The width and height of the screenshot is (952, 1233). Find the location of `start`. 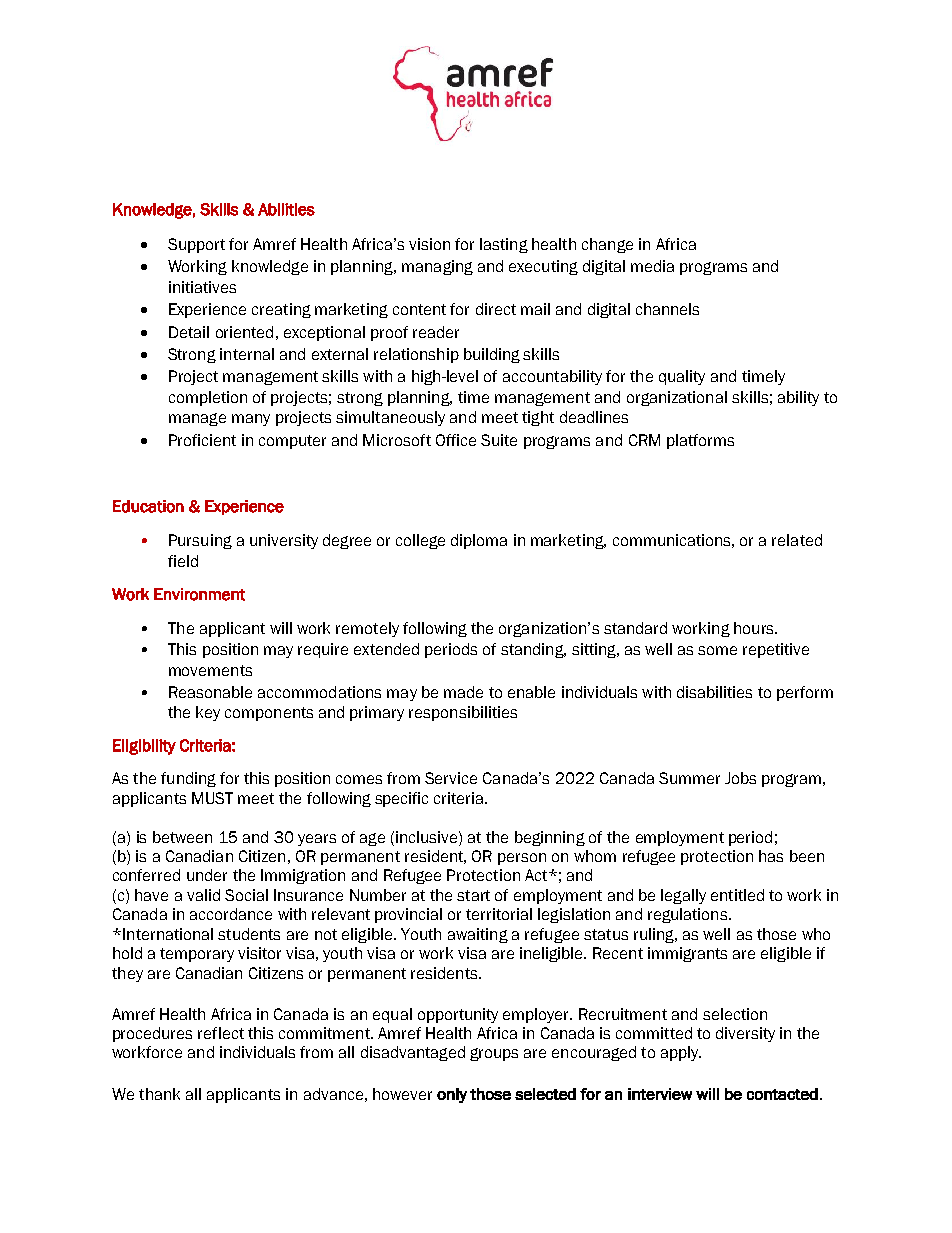

start is located at coordinates (473, 895).
